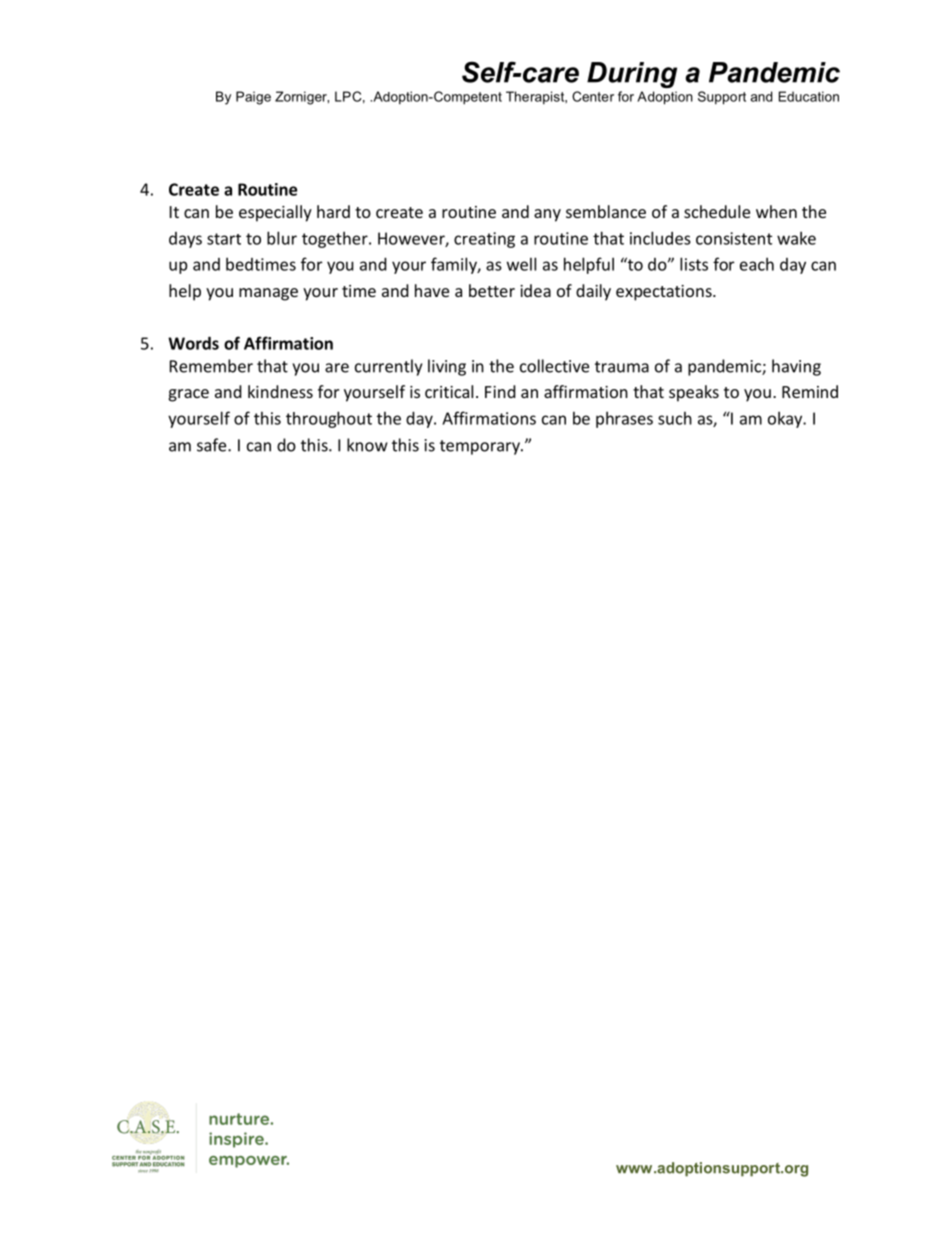 The height and width of the document is (1233, 952). Describe the element at coordinates (253, 98) in the document. I see `Paige` at that location.
